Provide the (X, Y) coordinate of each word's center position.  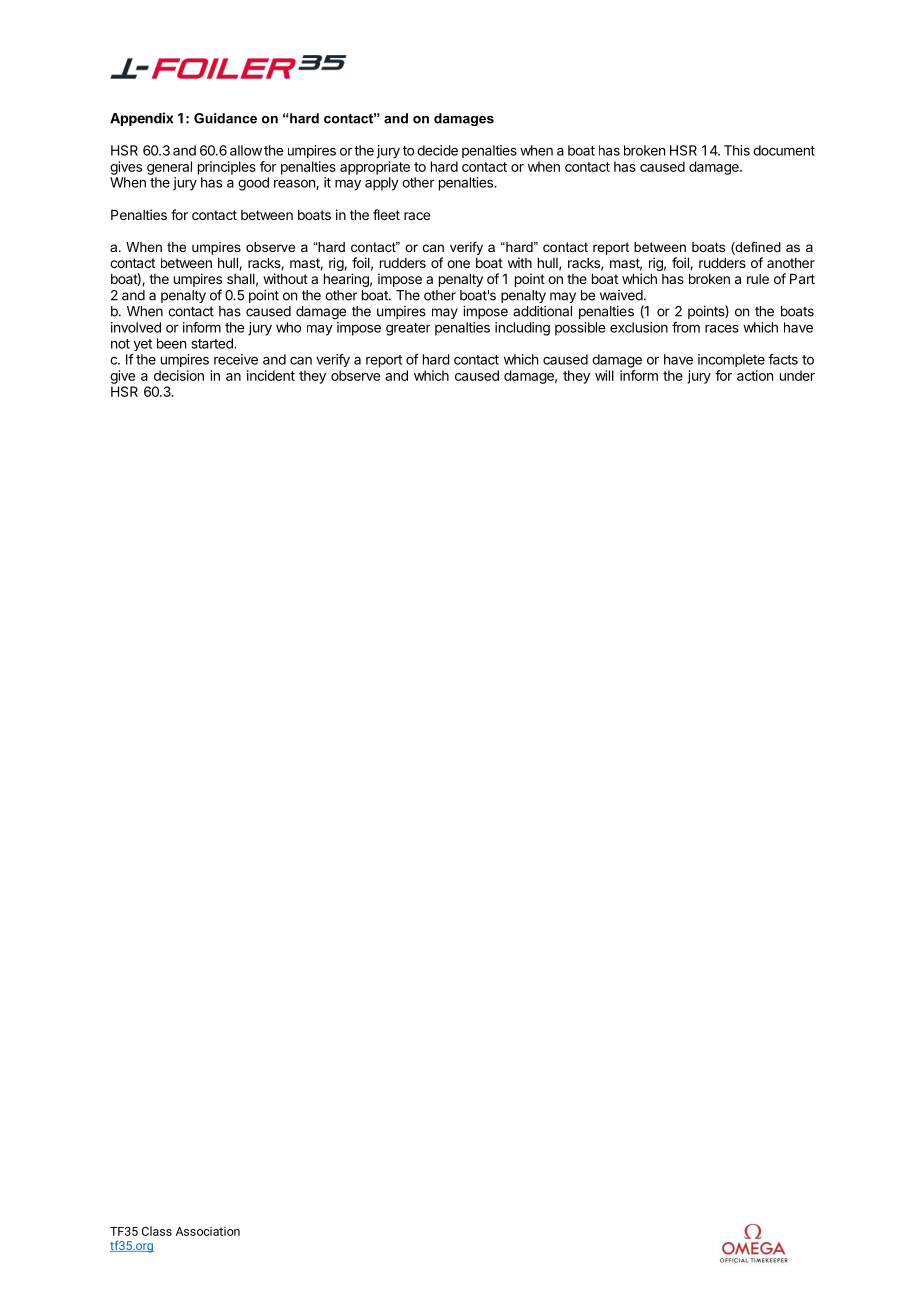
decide (437, 150)
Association (208, 1231)
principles (227, 168)
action (755, 375)
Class (157, 1231)
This (737, 150)
